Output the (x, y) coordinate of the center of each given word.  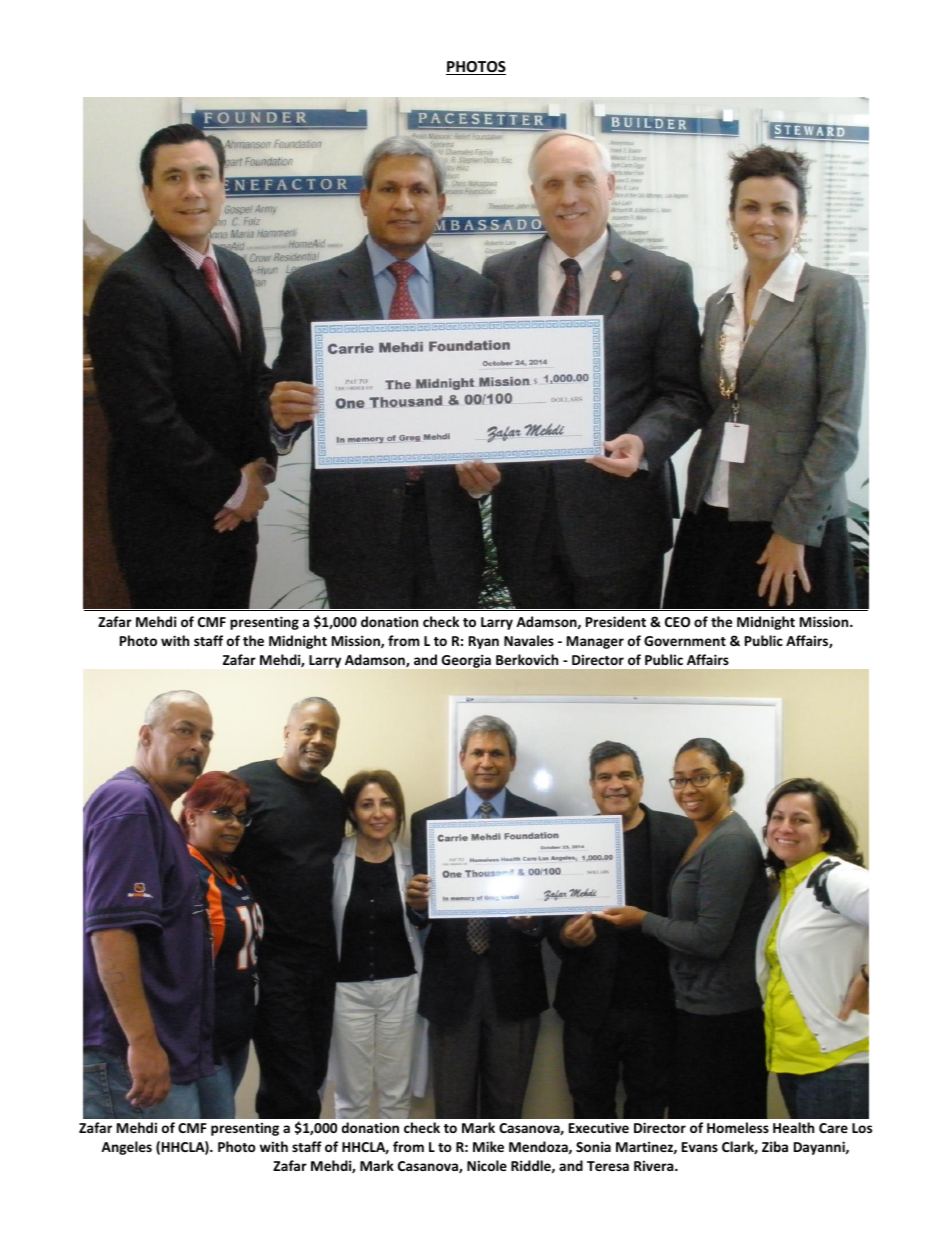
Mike (488, 1146)
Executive (599, 1127)
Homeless (738, 1127)
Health (793, 1127)
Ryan (484, 642)
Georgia (466, 661)
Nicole (487, 1165)
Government (685, 641)
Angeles (126, 1148)
